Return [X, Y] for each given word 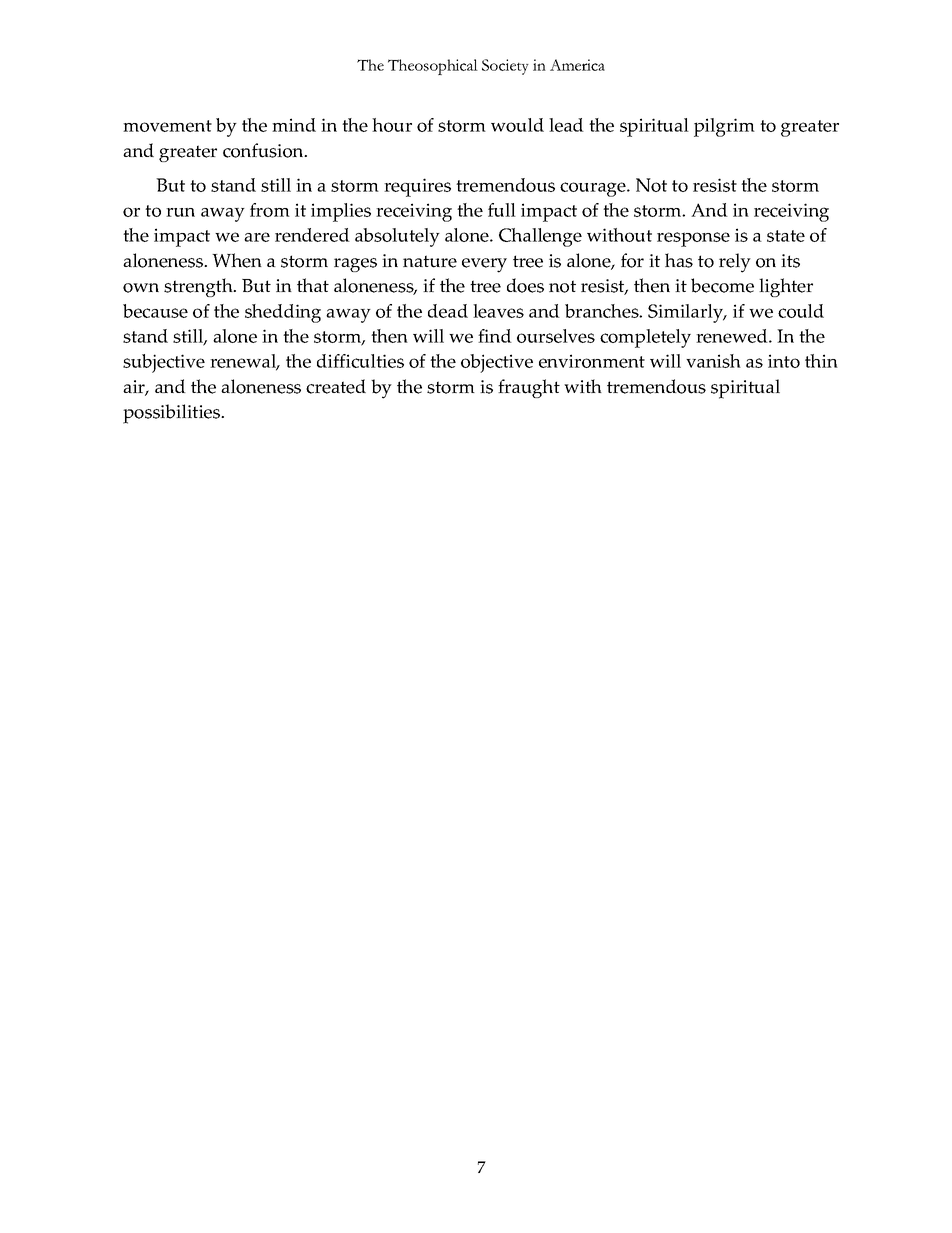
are [257, 237]
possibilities [173, 414]
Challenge [540, 237]
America [577, 65]
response [693, 239]
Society [505, 67]
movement [167, 126]
